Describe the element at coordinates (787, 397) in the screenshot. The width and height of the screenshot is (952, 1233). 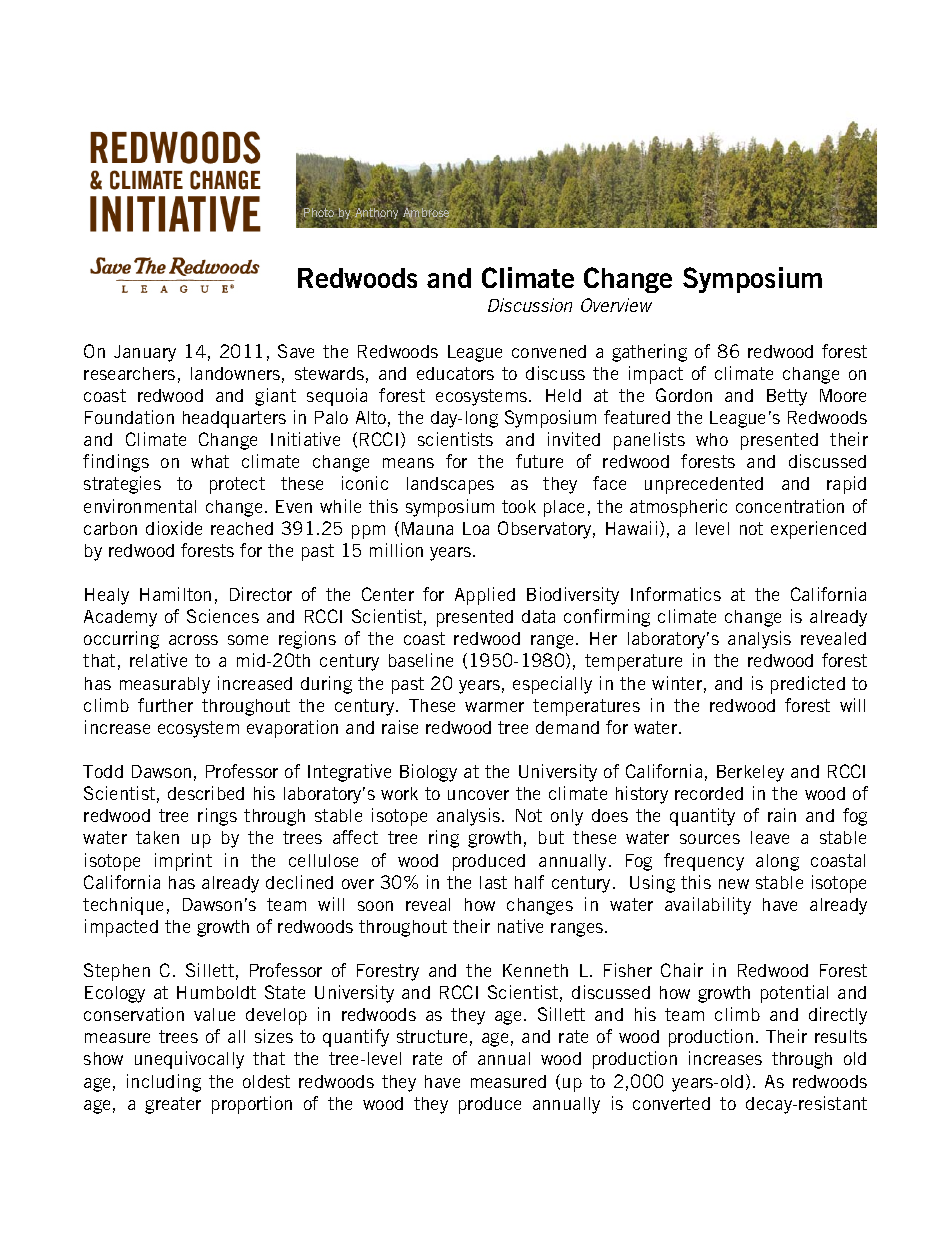
I see `Betty` at that location.
